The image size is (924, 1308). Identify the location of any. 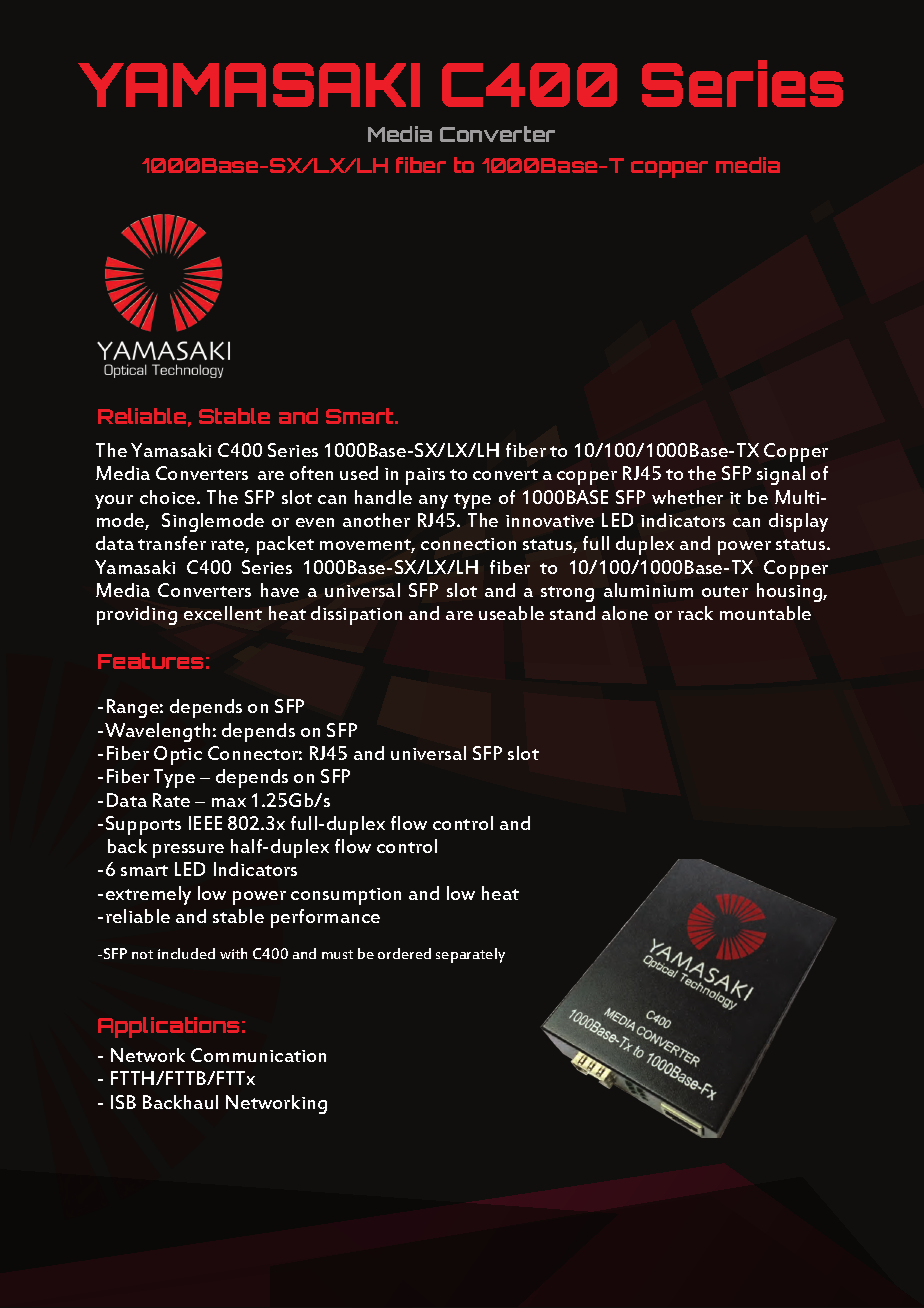
(433, 502).
